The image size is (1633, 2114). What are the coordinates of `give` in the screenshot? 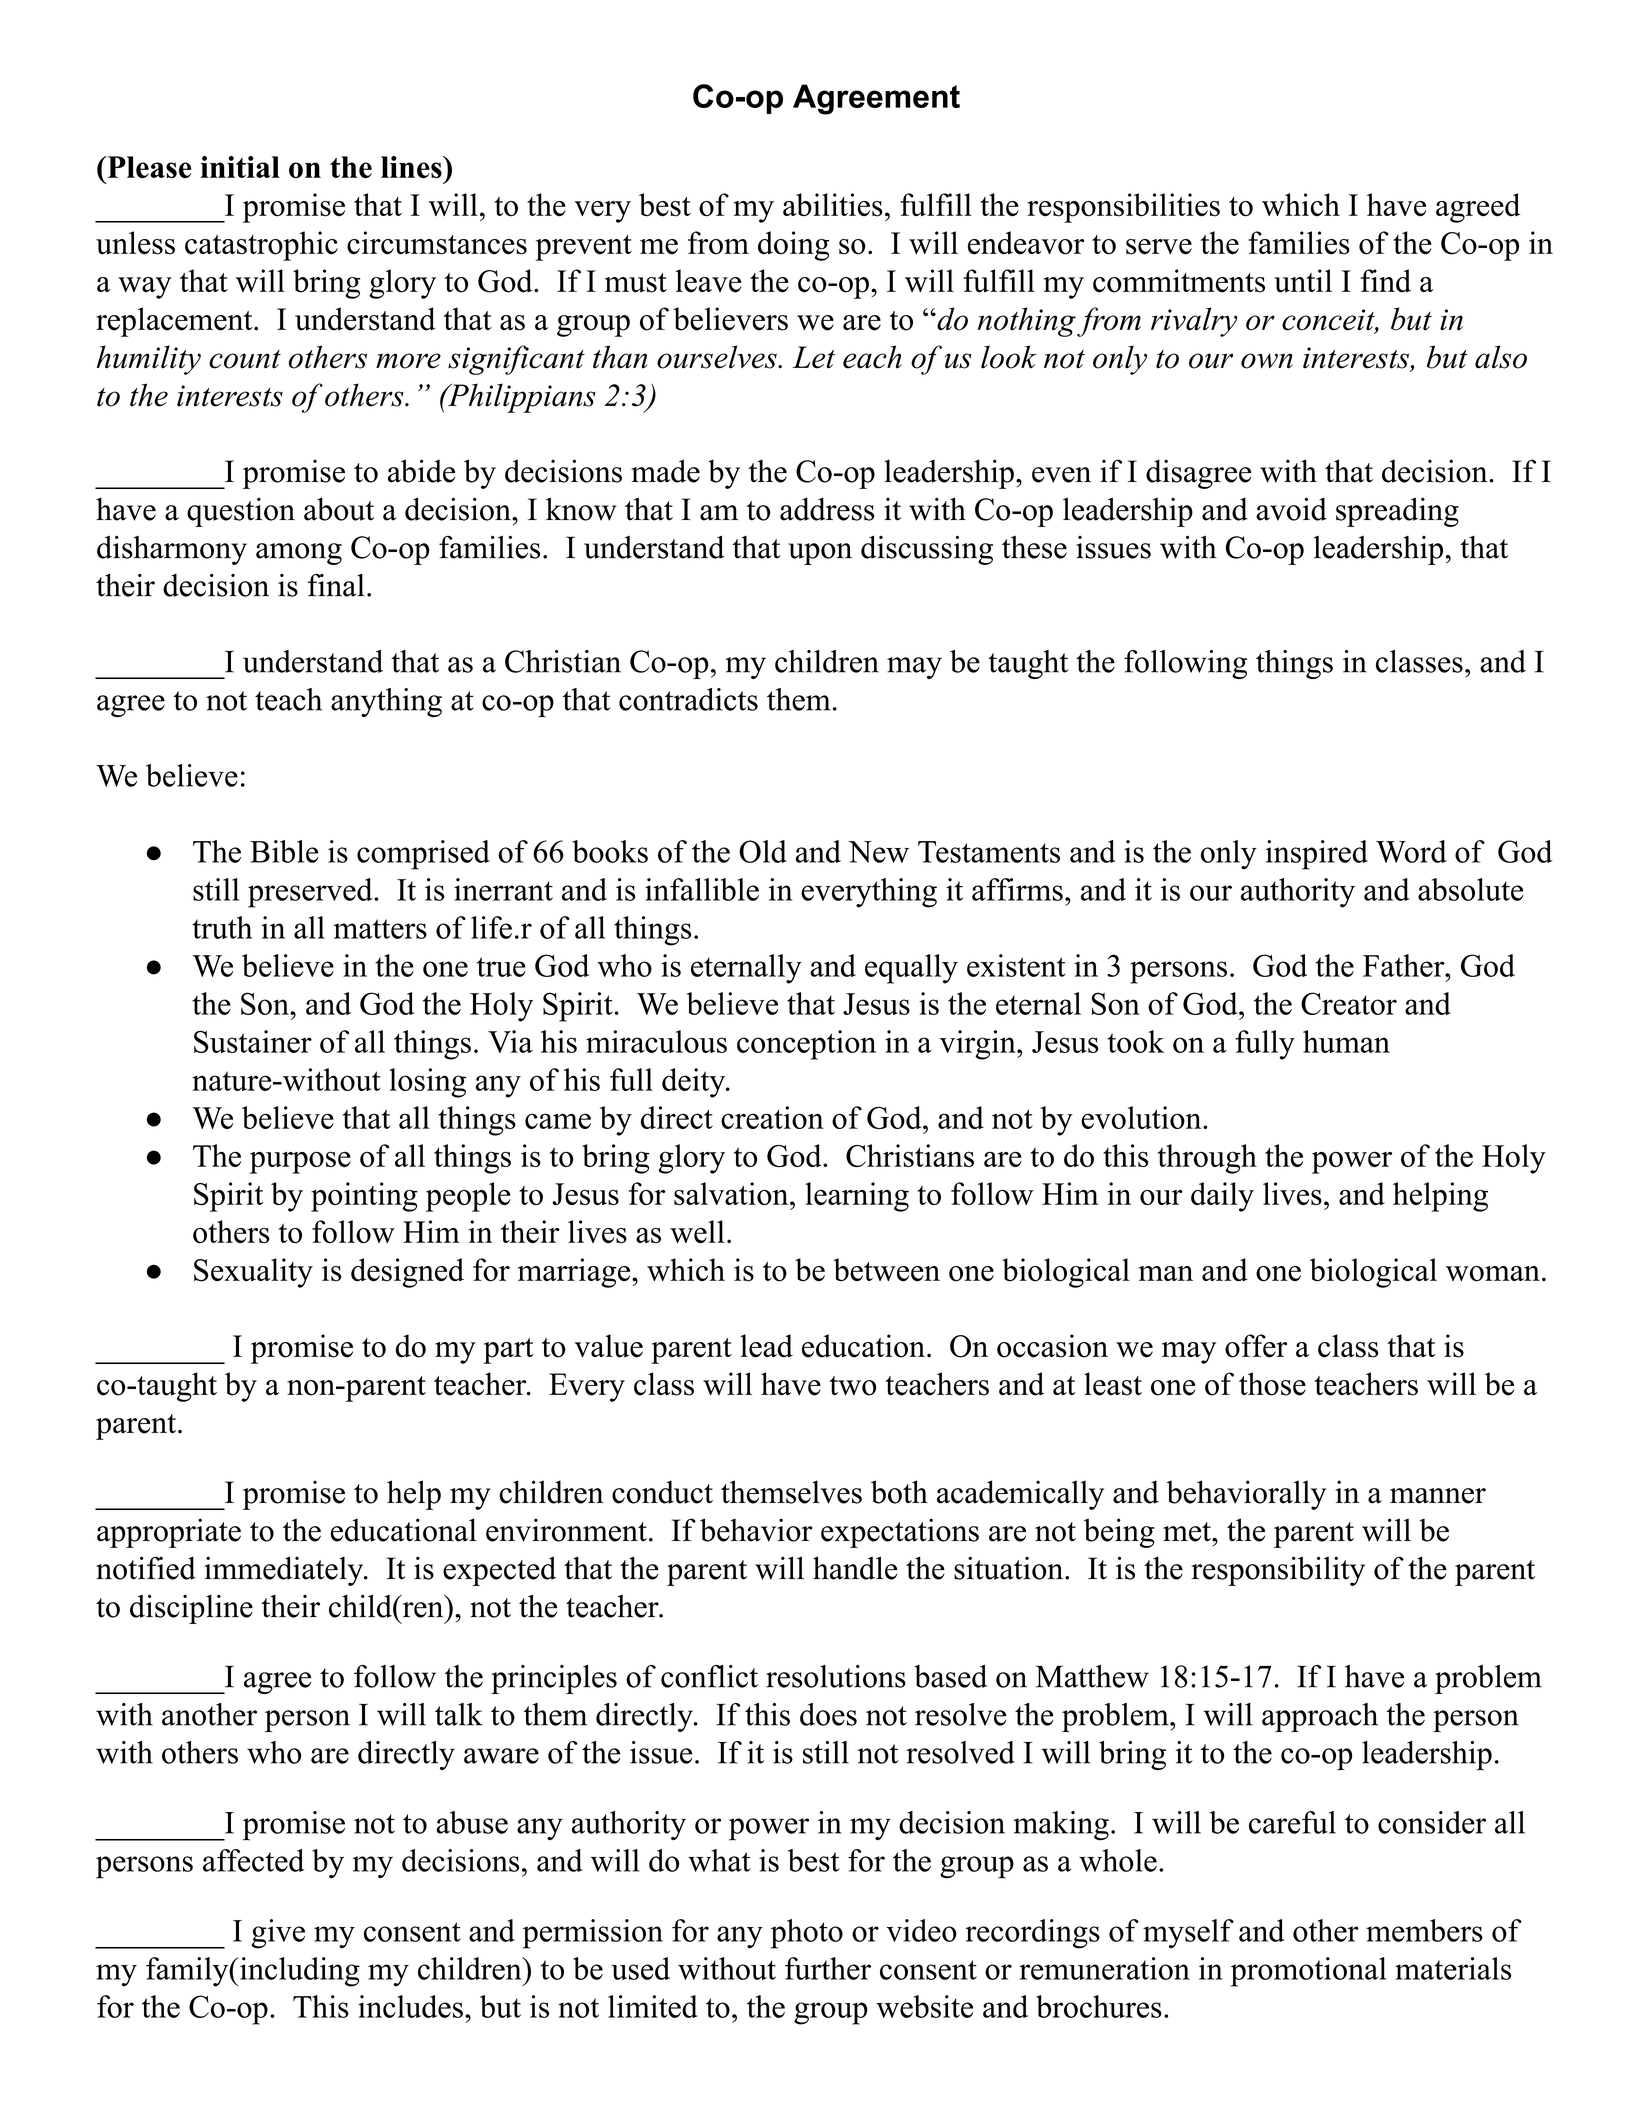 It's located at (278, 1934).
